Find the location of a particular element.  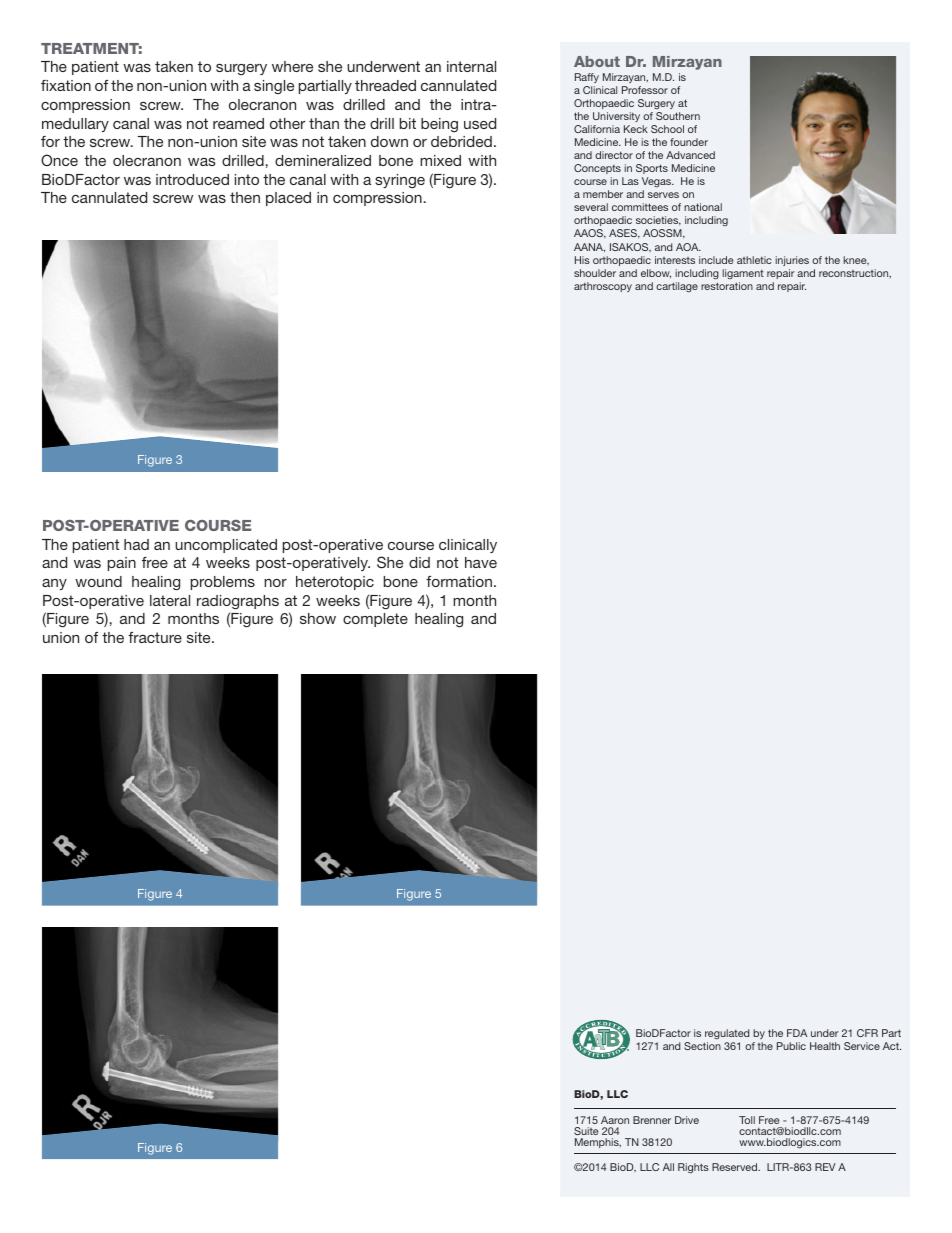

fixation is located at coordinates (66, 85).
